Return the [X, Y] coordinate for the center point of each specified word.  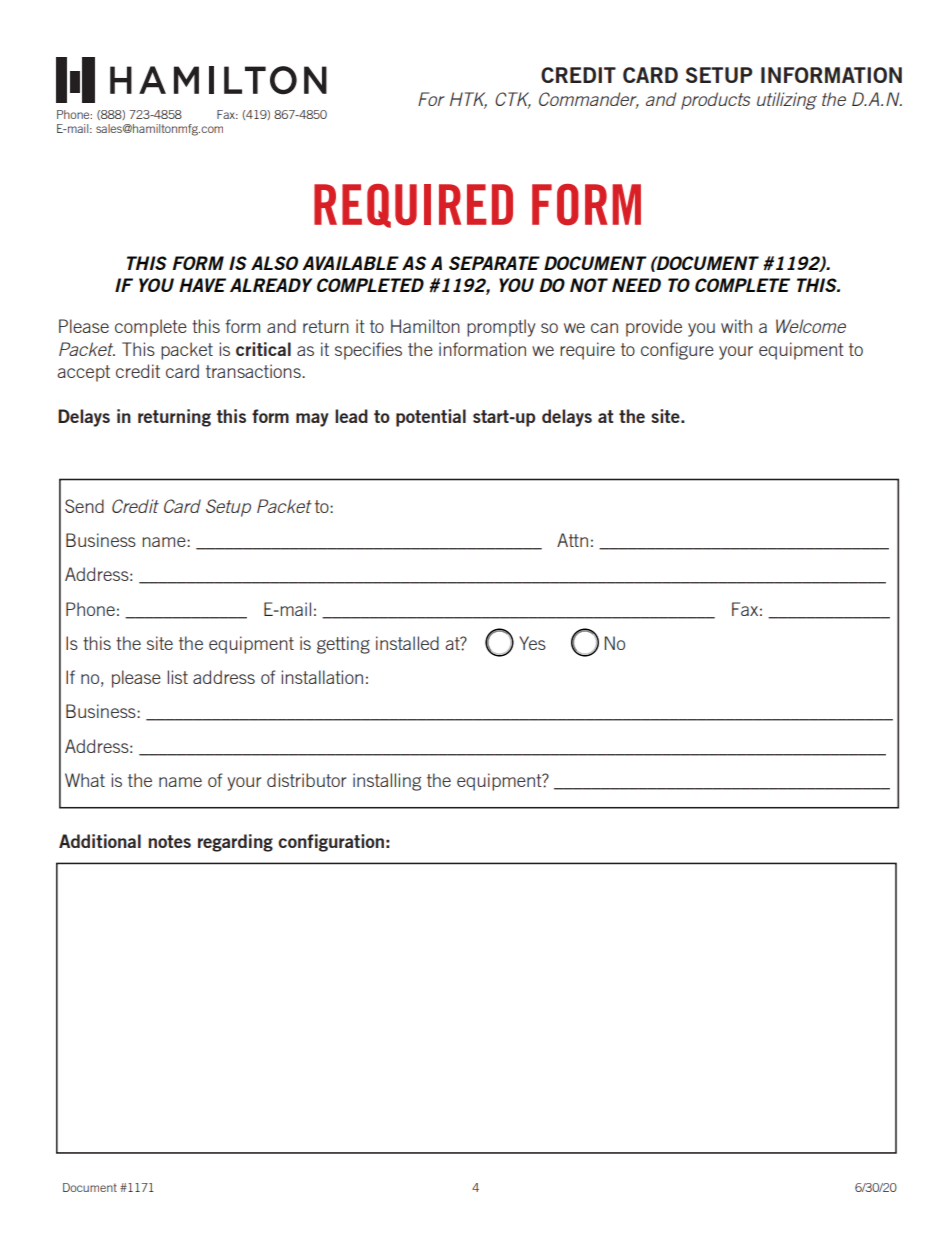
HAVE [202, 285]
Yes [532, 643]
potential [431, 418]
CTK [513, 100]
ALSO [274, 263]
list [177, 677]
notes [169, 841]
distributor [306, 780]
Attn [572, 540]
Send [84, 506]
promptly [501, 328]
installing [387, 782]
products [715, 101]
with [736, 326]
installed [407, 643]
